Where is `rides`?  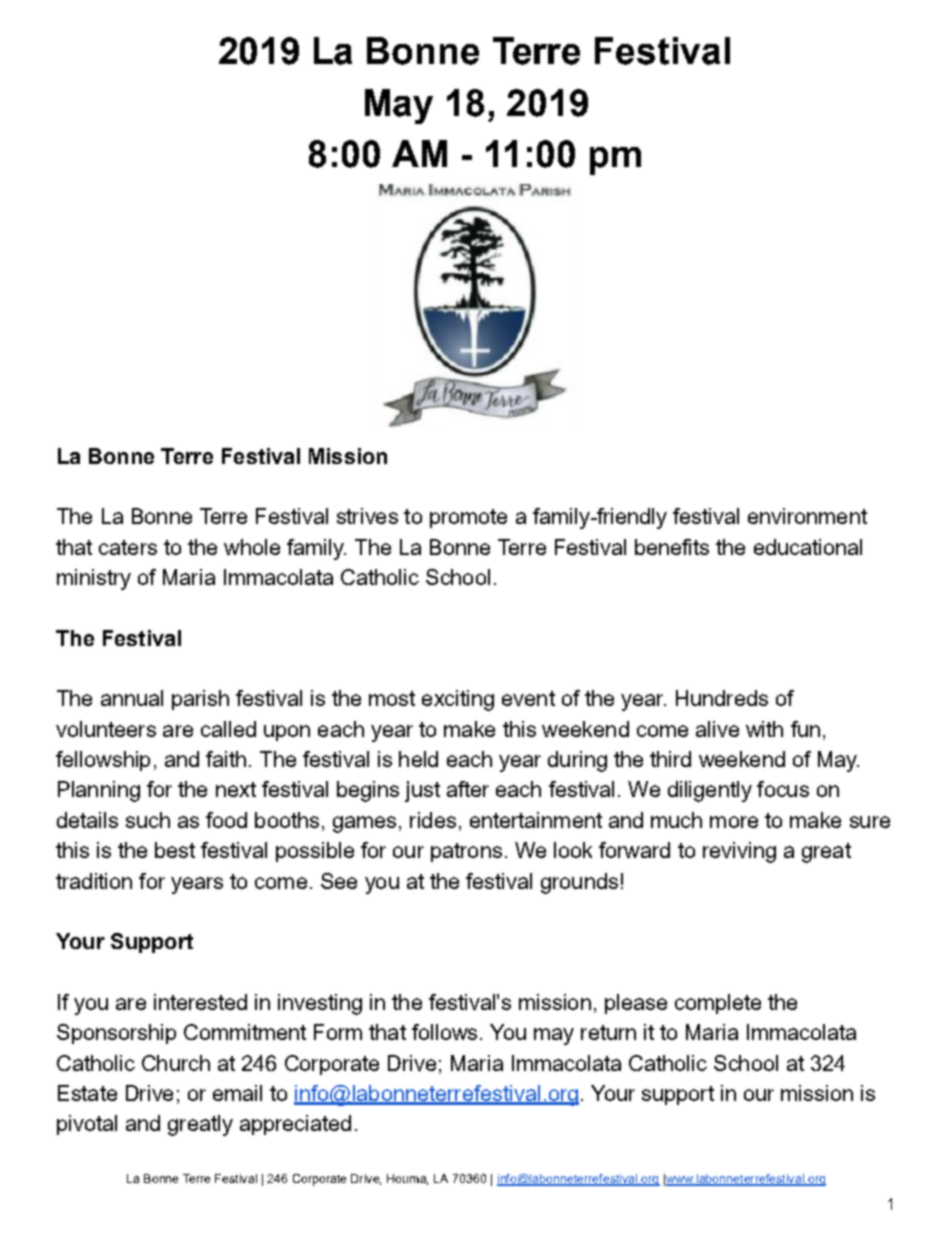 rides is located at coordinates (433, 820).
